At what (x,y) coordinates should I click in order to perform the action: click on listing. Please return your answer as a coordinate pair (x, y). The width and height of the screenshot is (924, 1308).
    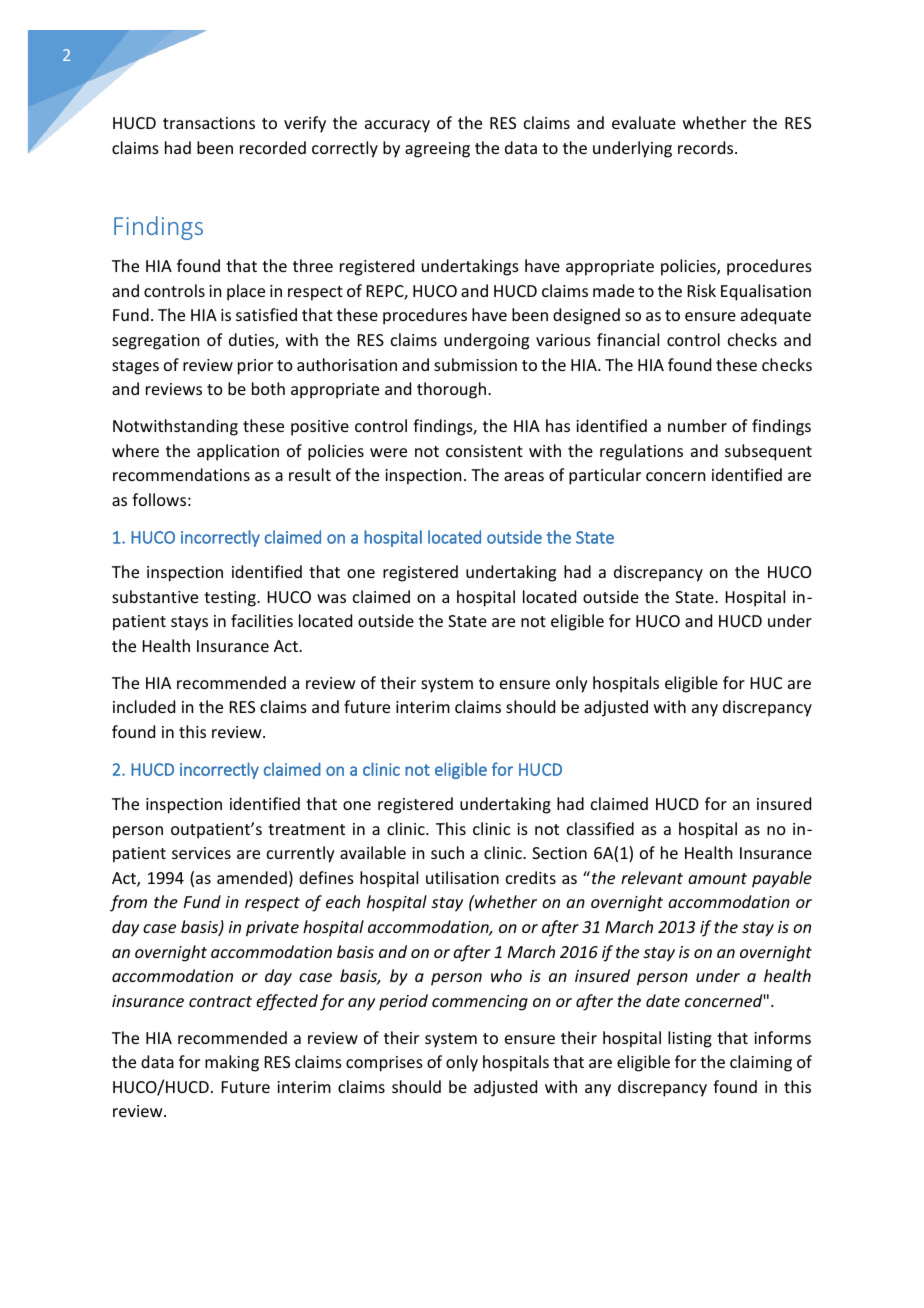
    Looking at the image, I should click on (690, 1039).
